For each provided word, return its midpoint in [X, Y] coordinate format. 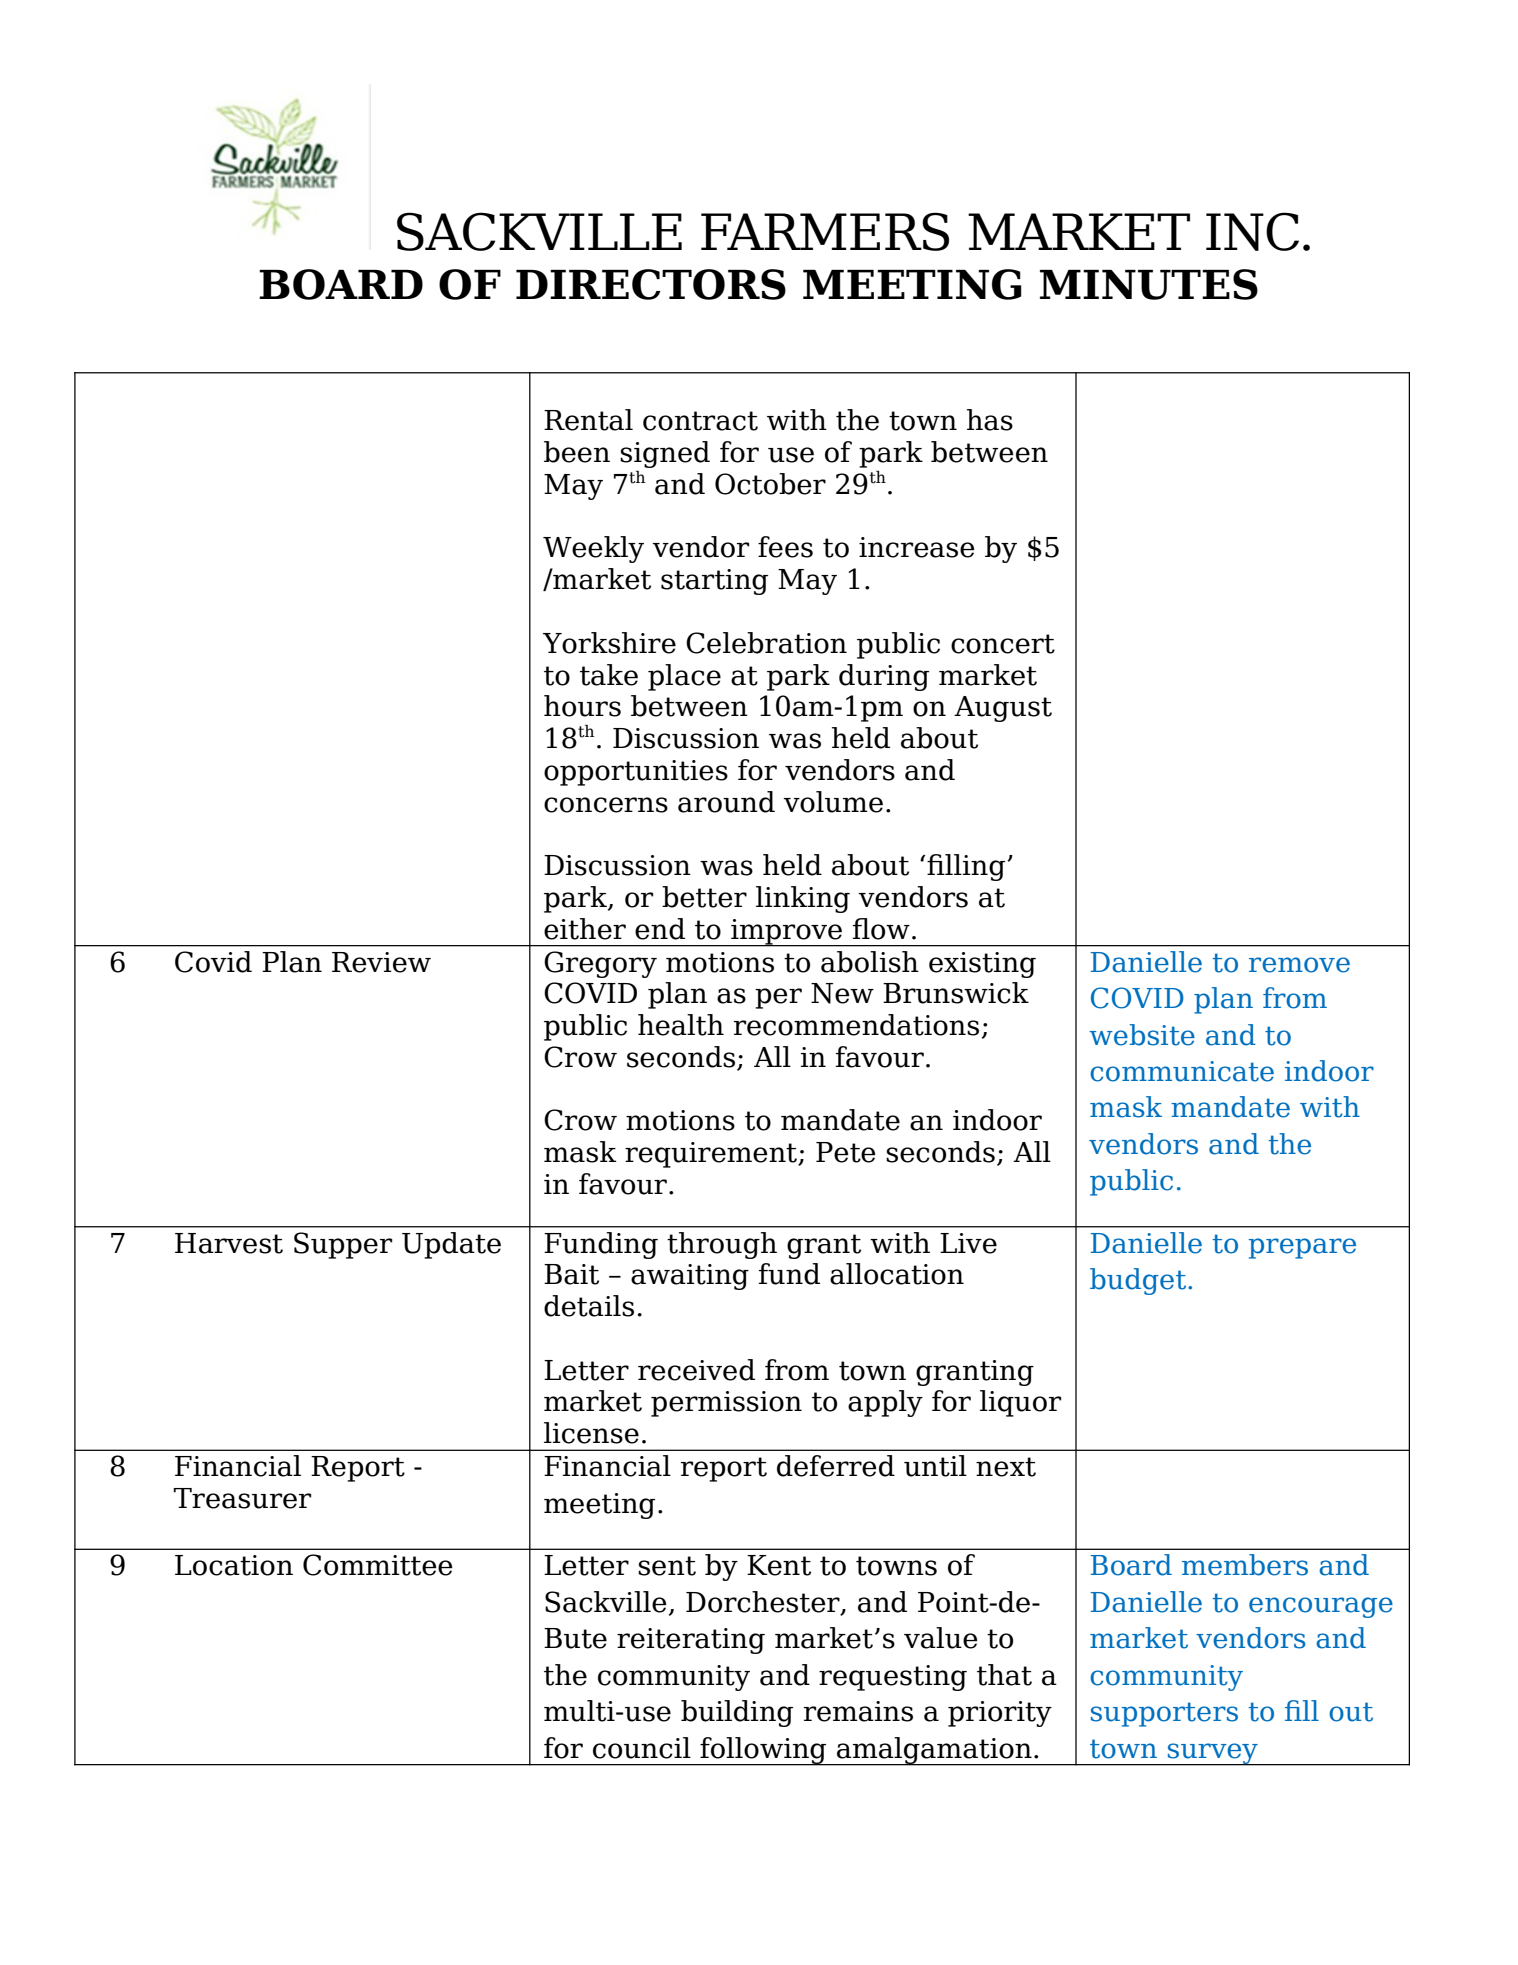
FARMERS [825, 231]
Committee [378, 1565]
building [737, 1713]
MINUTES [1149, 284]
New [842, 993]
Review [381, 962]
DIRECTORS [651, 284]
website [1142, 1035]
